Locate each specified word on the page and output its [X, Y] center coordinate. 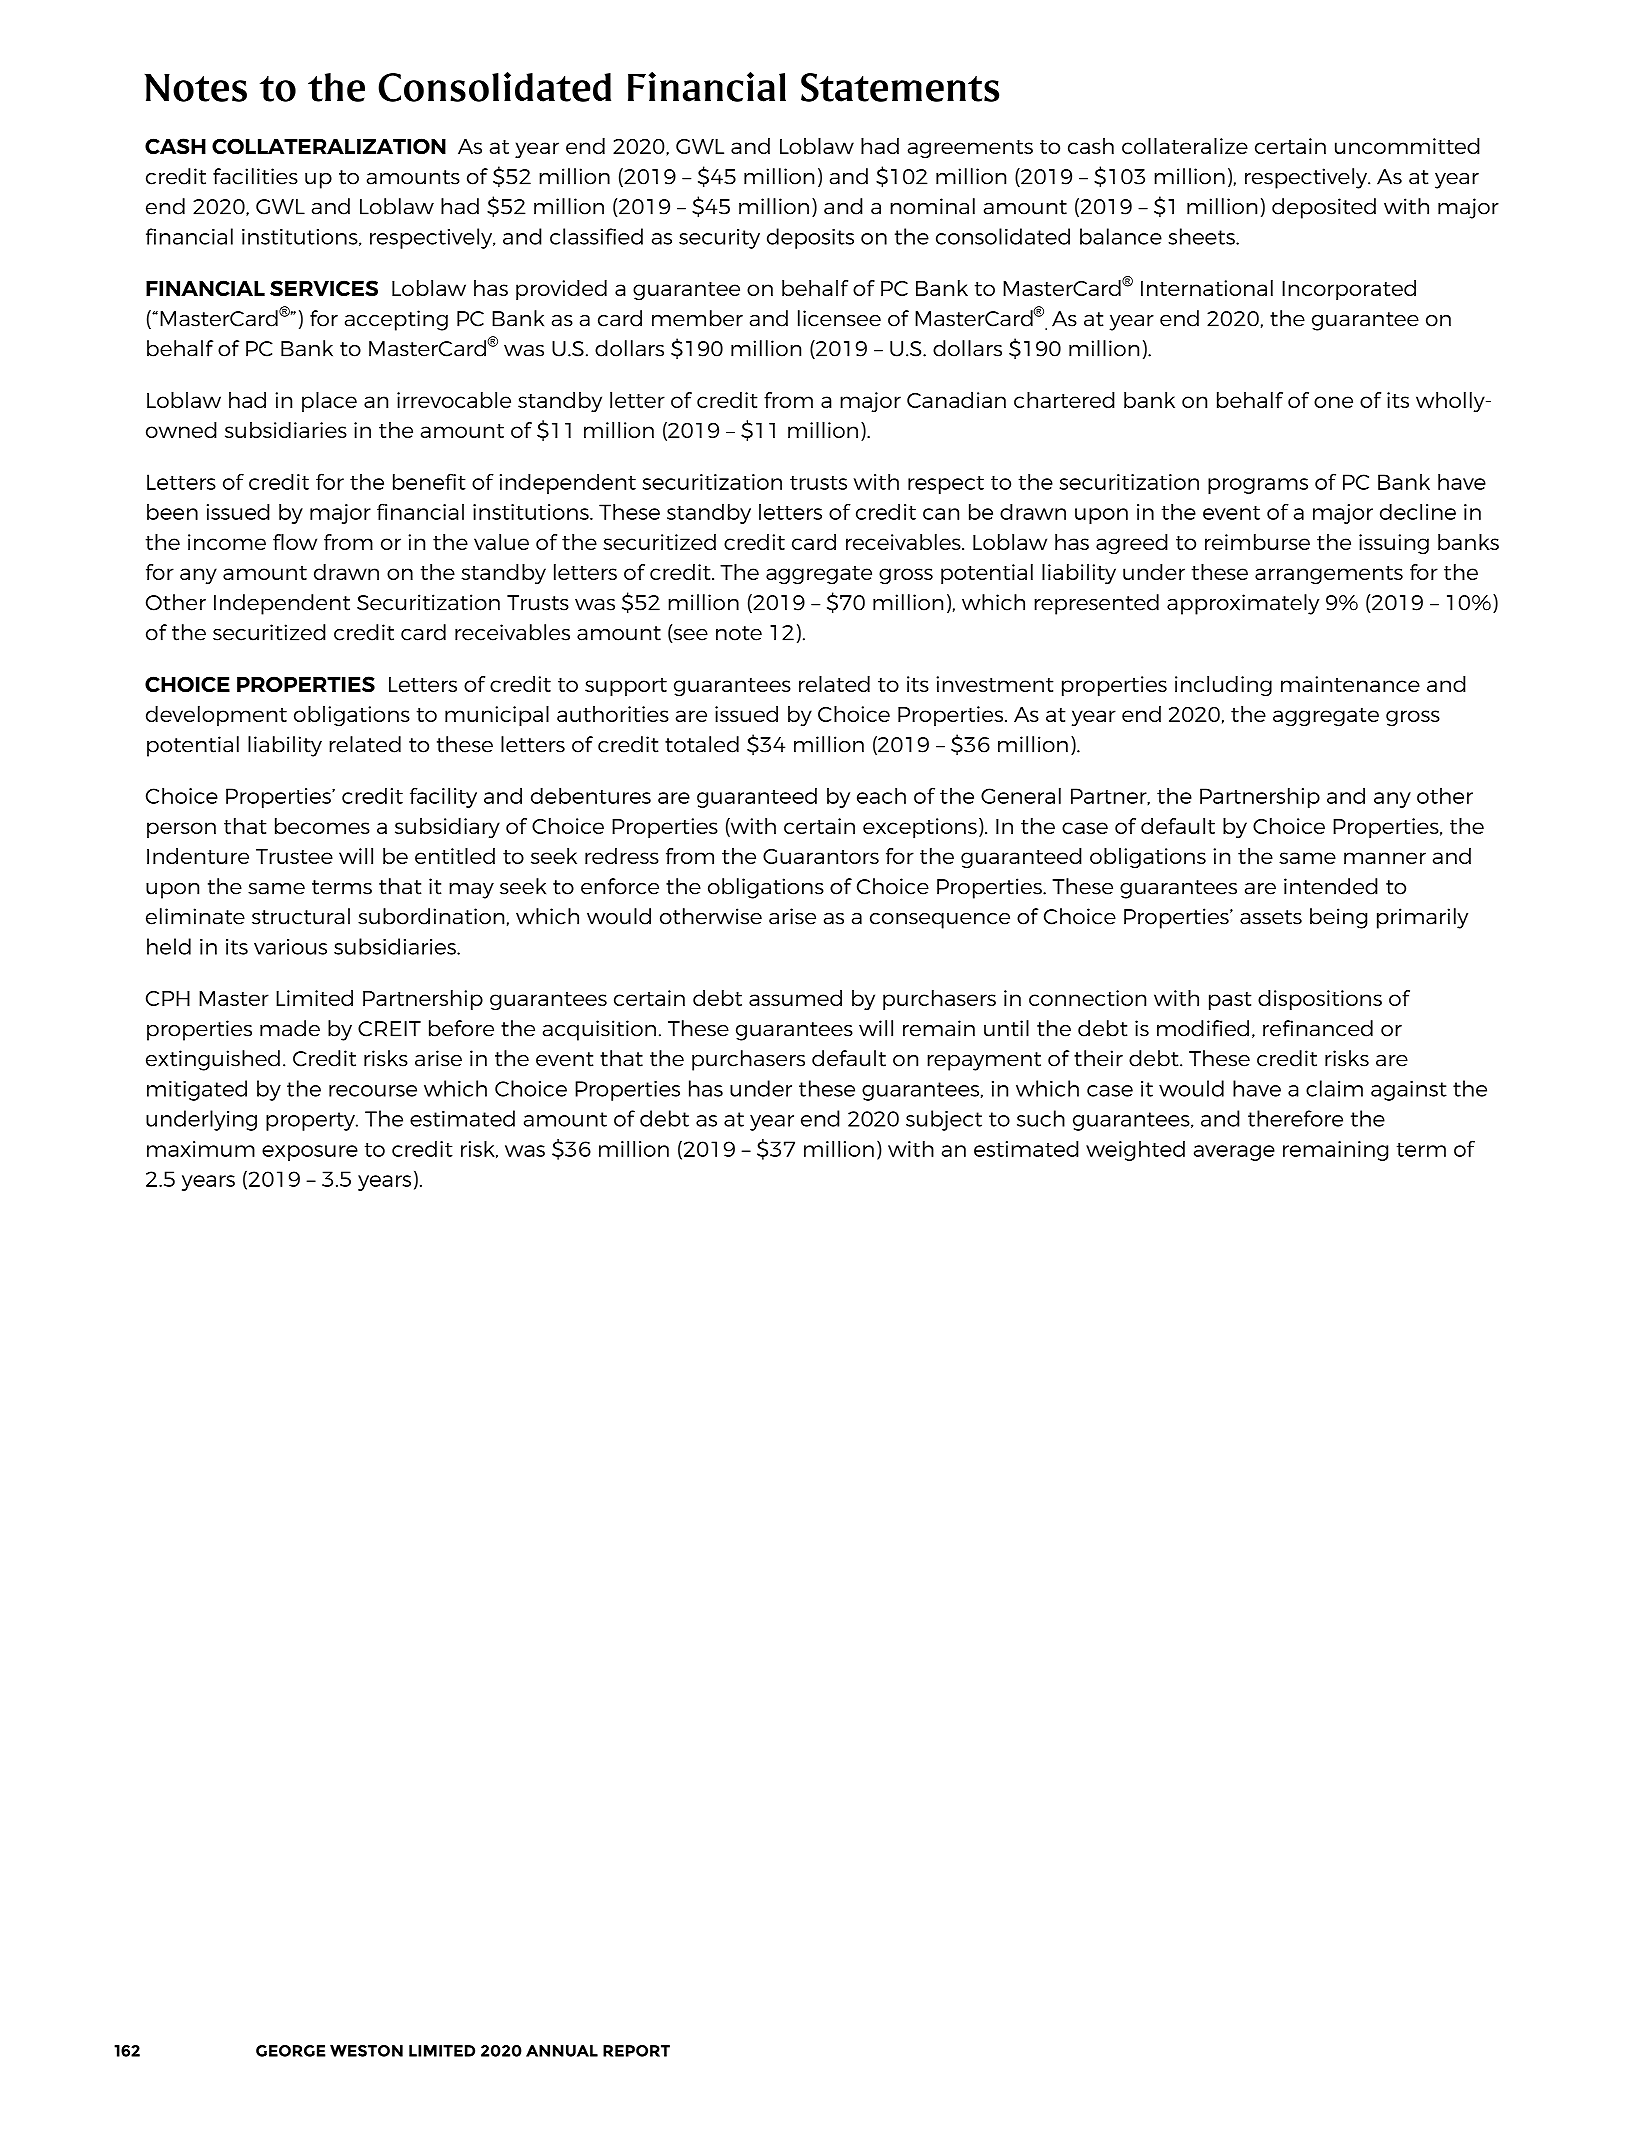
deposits [810, 238]
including [1223, 686]
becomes [322, 826]
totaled [702, 744]
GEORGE [291, 2051]
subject [944, 1120]
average [1234, 1153]
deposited [1324, 208]
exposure [310, 1153]
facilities [255, 176]
